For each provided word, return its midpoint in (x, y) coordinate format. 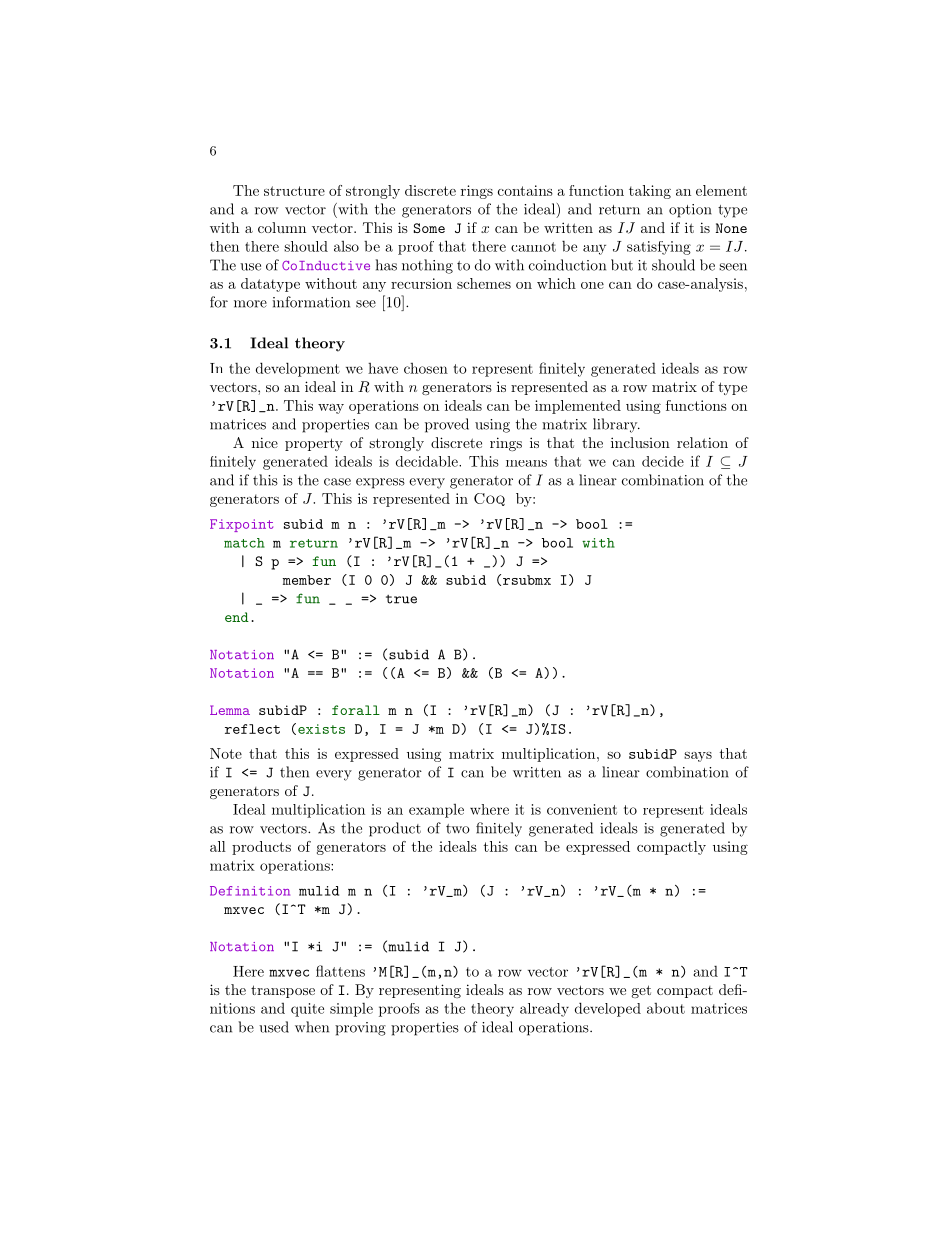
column (282, 227)
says (698, 757)
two (458, 829)
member (307, 580)
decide (663, 461)
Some (429, 228)
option (690, 211)
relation (702, 442)
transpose (283, 991)
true (401, 599)
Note (226, 753)
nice (265, 442)
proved (447, 425)
